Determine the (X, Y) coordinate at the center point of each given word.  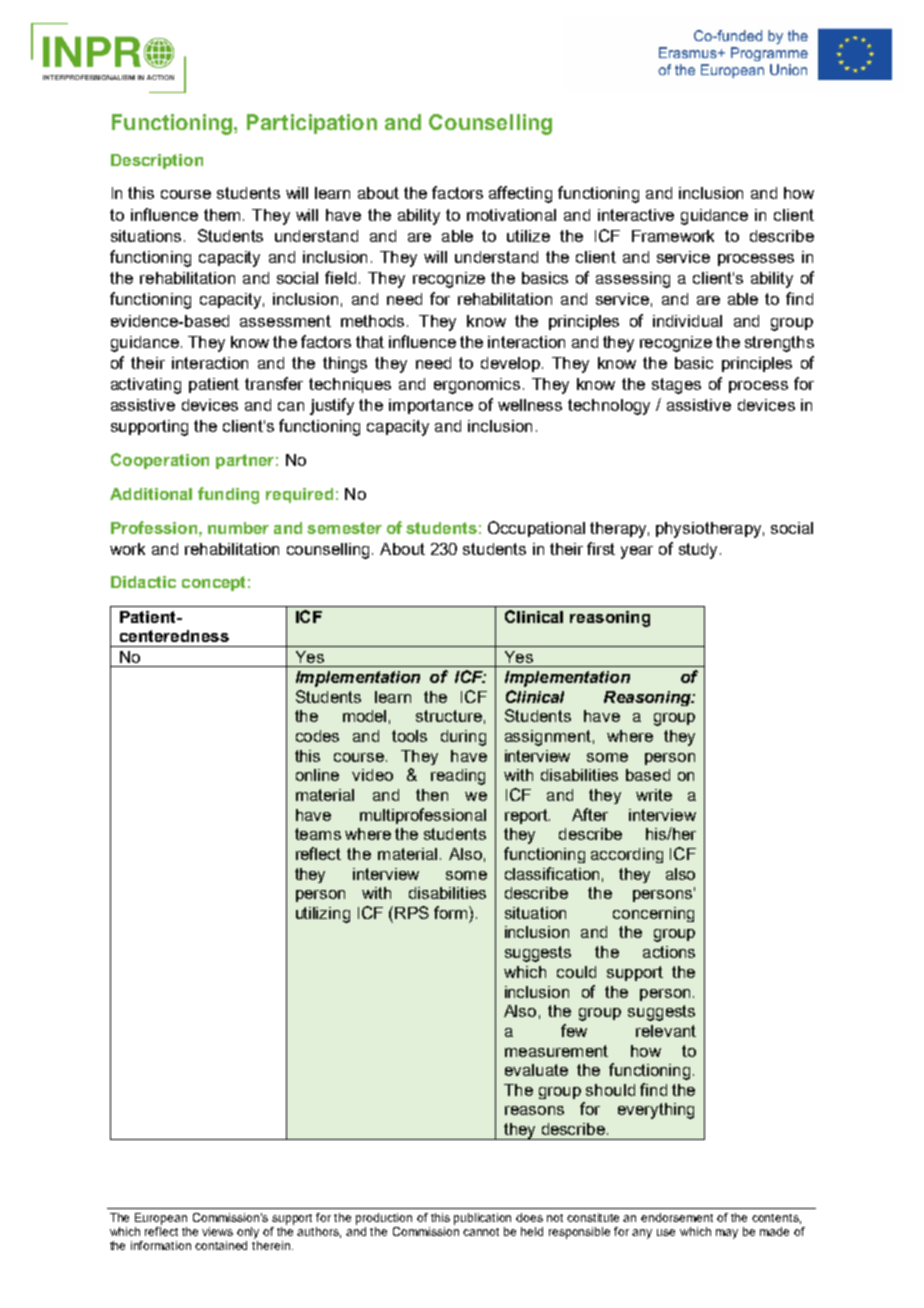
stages (676, 386)
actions (669, 952)
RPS (412, 912)
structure (449, 716)
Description (157, 161)
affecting (520, 194)
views (217, 1231)
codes (317, 736)
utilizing (323, 915)
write (654, 795)
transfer (274, 383)
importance (431, 406)
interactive (636, 215)
